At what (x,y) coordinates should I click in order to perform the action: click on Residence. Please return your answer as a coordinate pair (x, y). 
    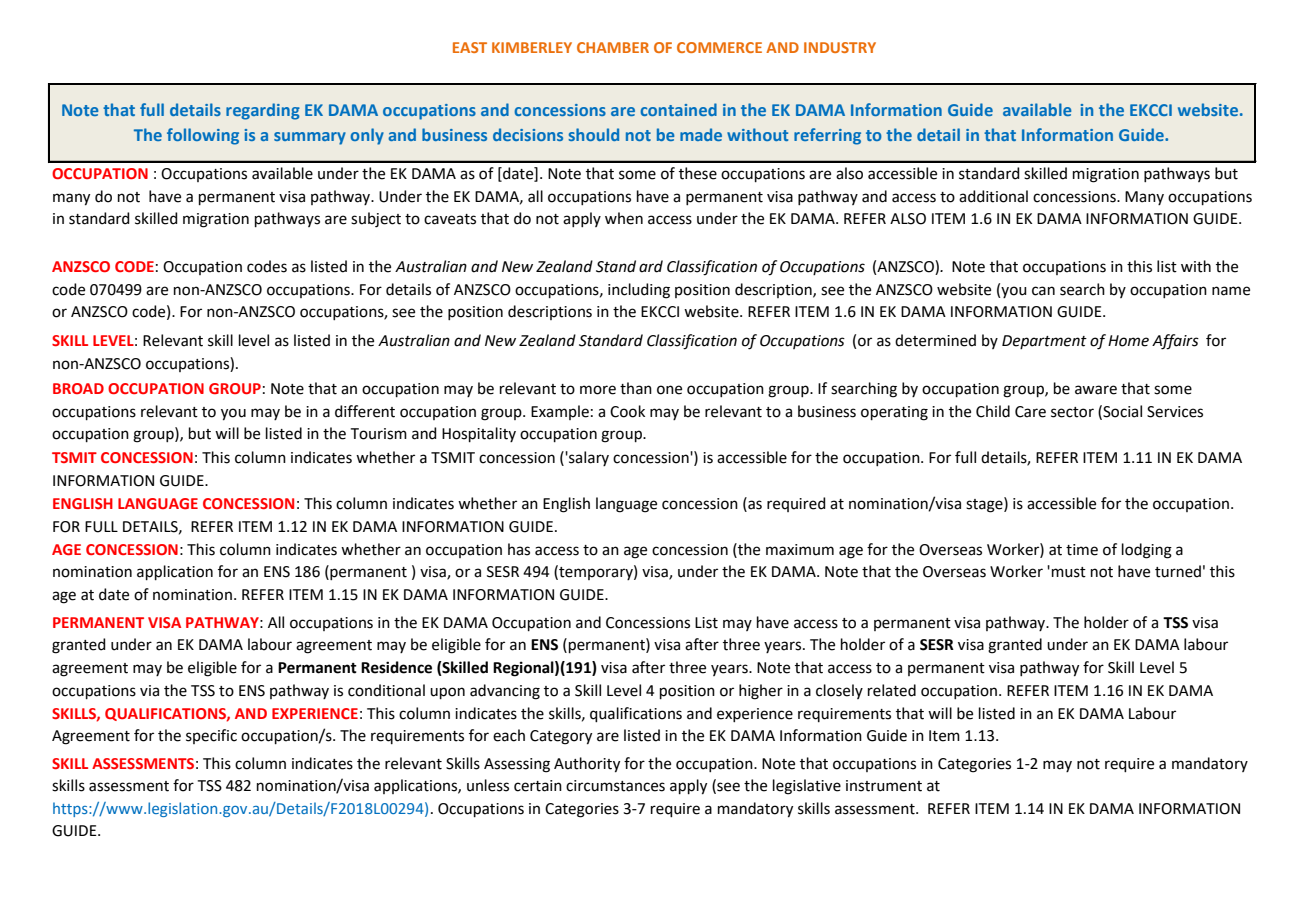
    Looking at the image, I should click on (396, 667).
